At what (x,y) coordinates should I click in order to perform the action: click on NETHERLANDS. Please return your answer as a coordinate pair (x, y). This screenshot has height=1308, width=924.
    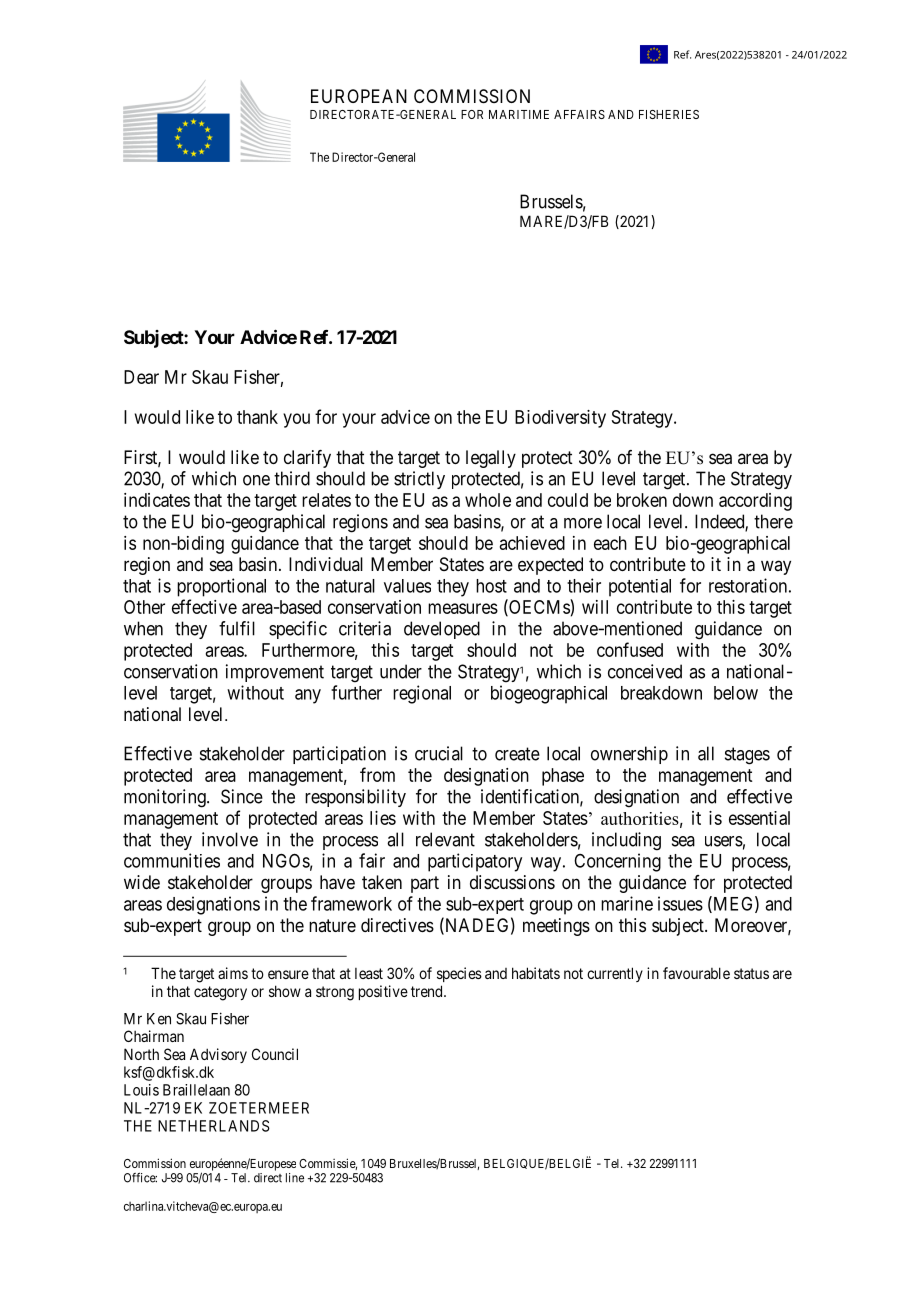
    Looking at the image, I should click on (214, 1126).
